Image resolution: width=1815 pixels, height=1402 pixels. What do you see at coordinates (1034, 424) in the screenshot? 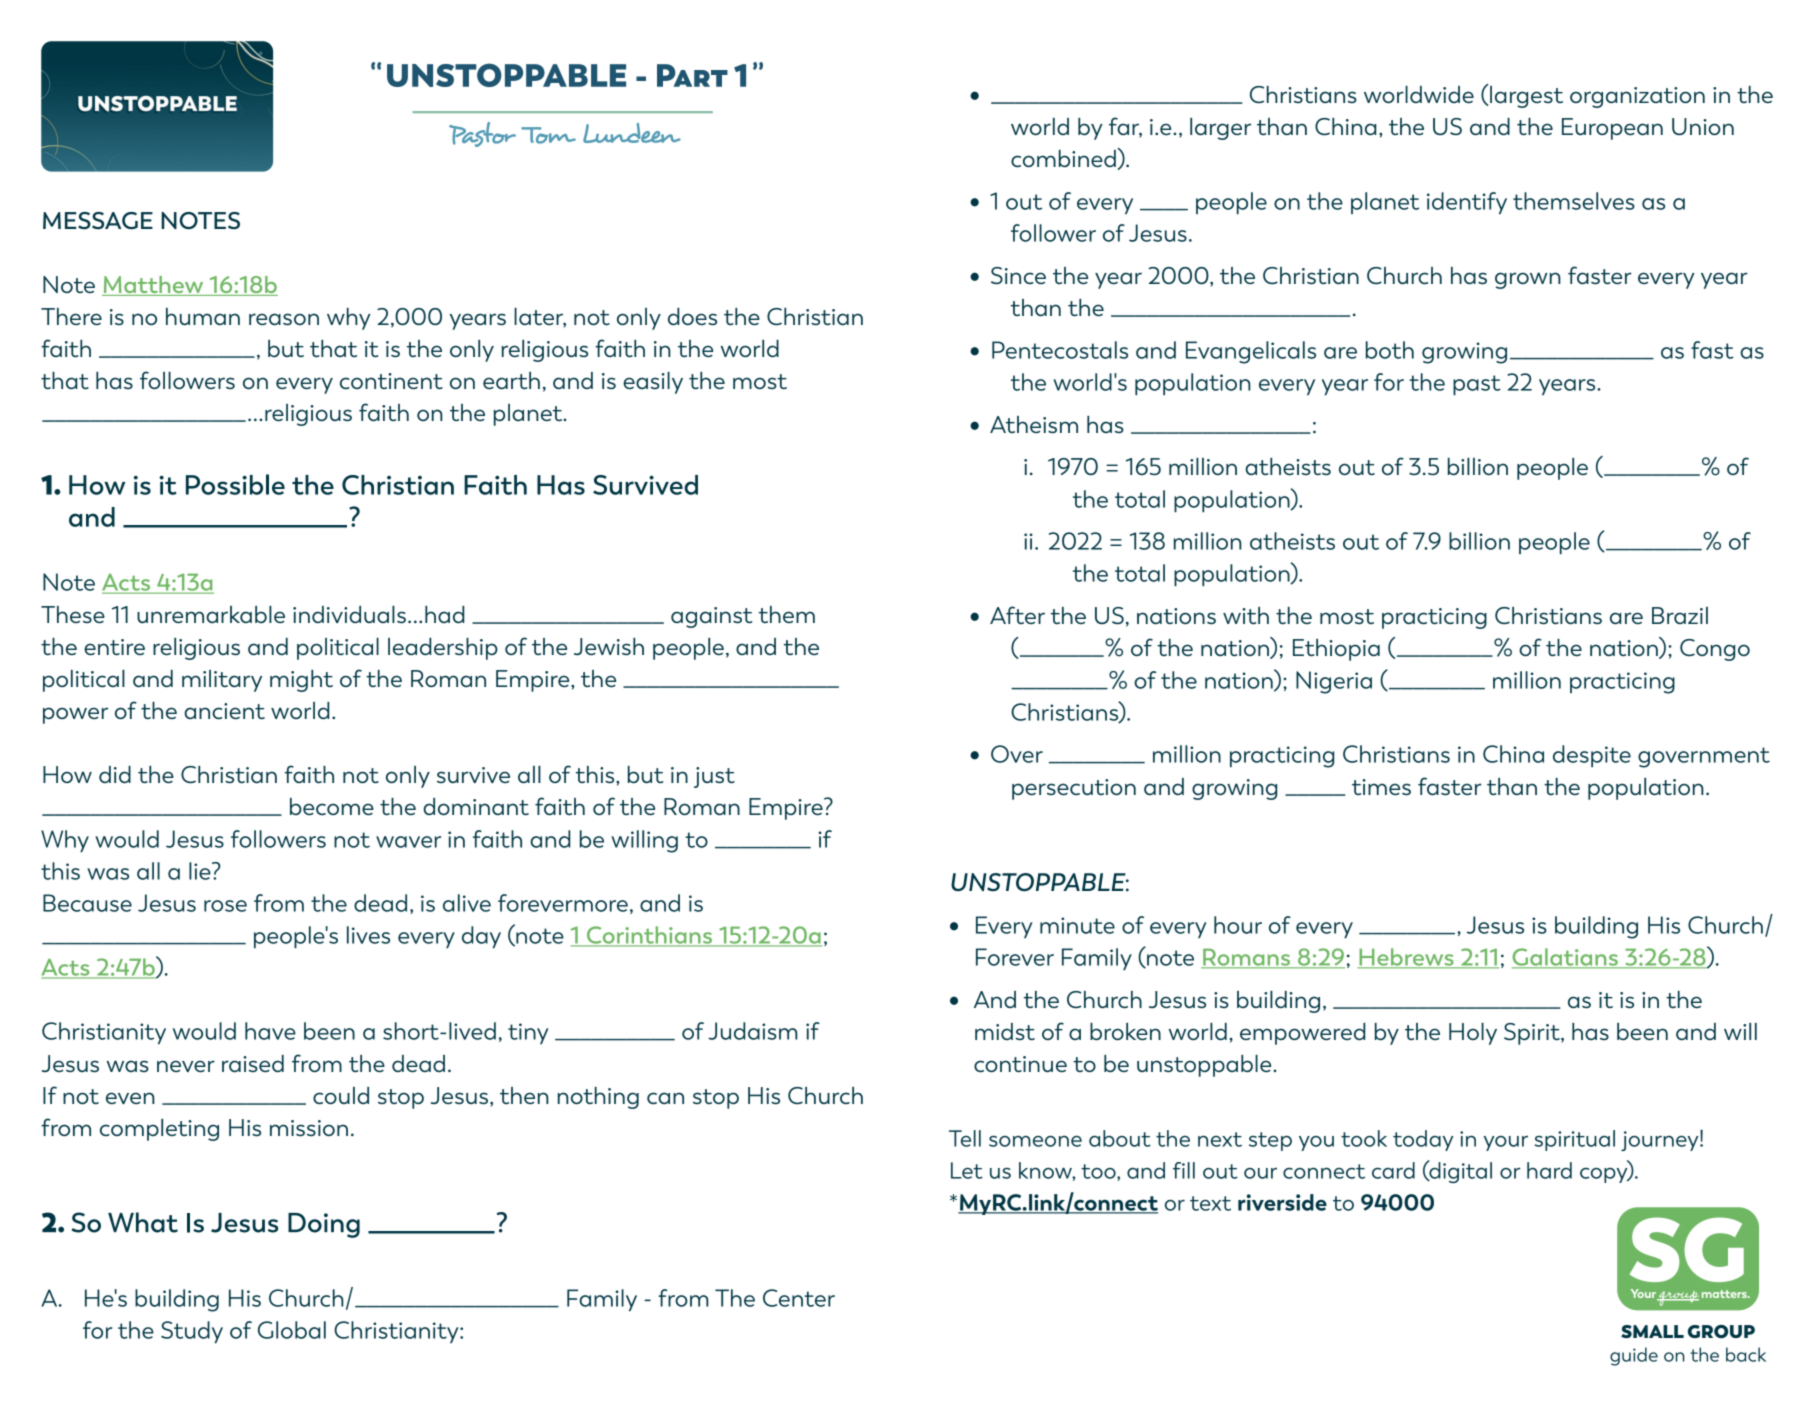
I see `Atheism` at bounding box center [1034, 424].
